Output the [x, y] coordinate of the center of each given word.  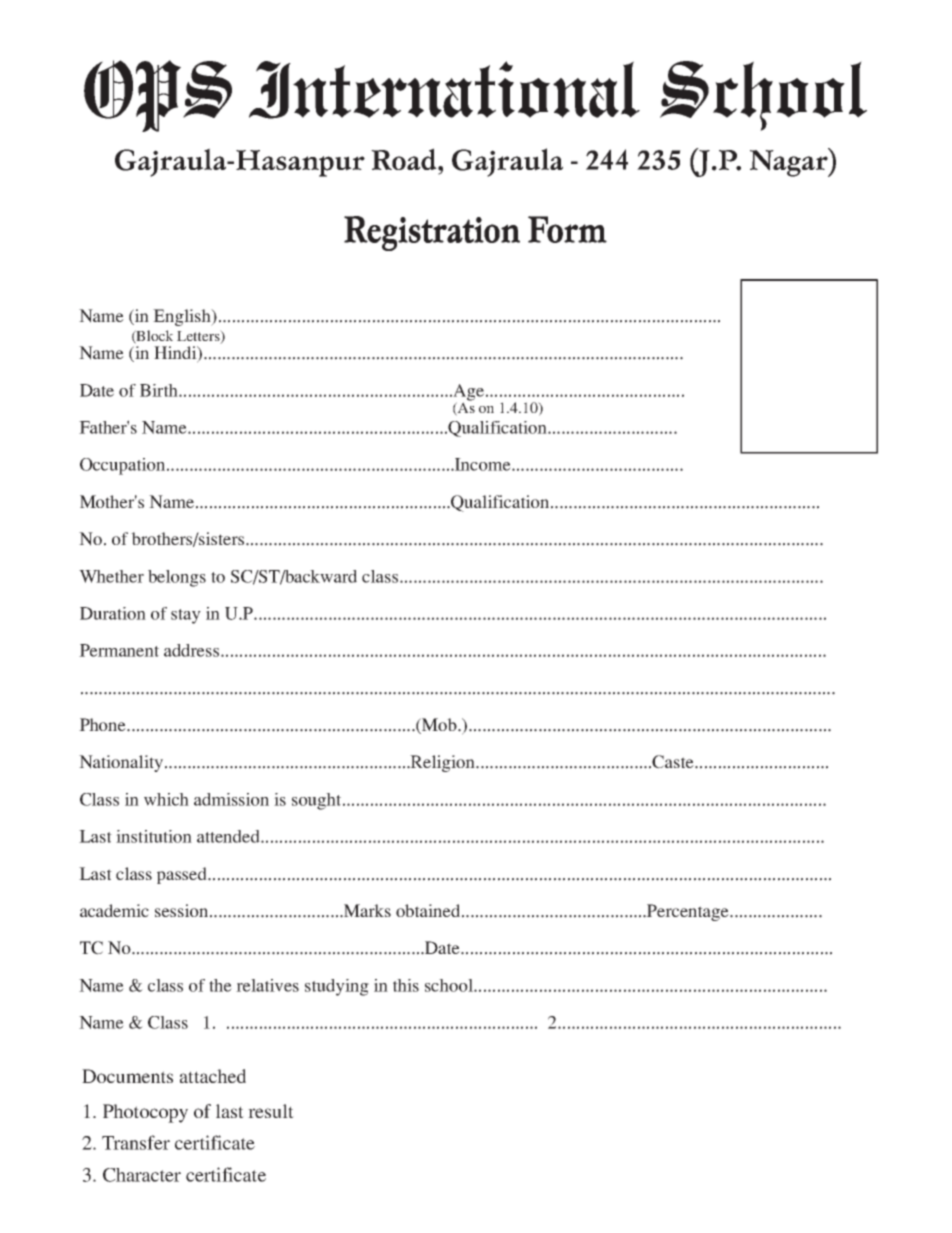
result [271, 1111]
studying [337, 987]
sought [318, 801]
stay [186, 616]
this [406, 985]
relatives [267, 985]
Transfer [136, 1142]
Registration [432, 233]
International [444, 90]
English [183, 317]
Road [405, 159]
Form [567, 229]
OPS [158, 96]
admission [231, 799]
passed [183, 875]
